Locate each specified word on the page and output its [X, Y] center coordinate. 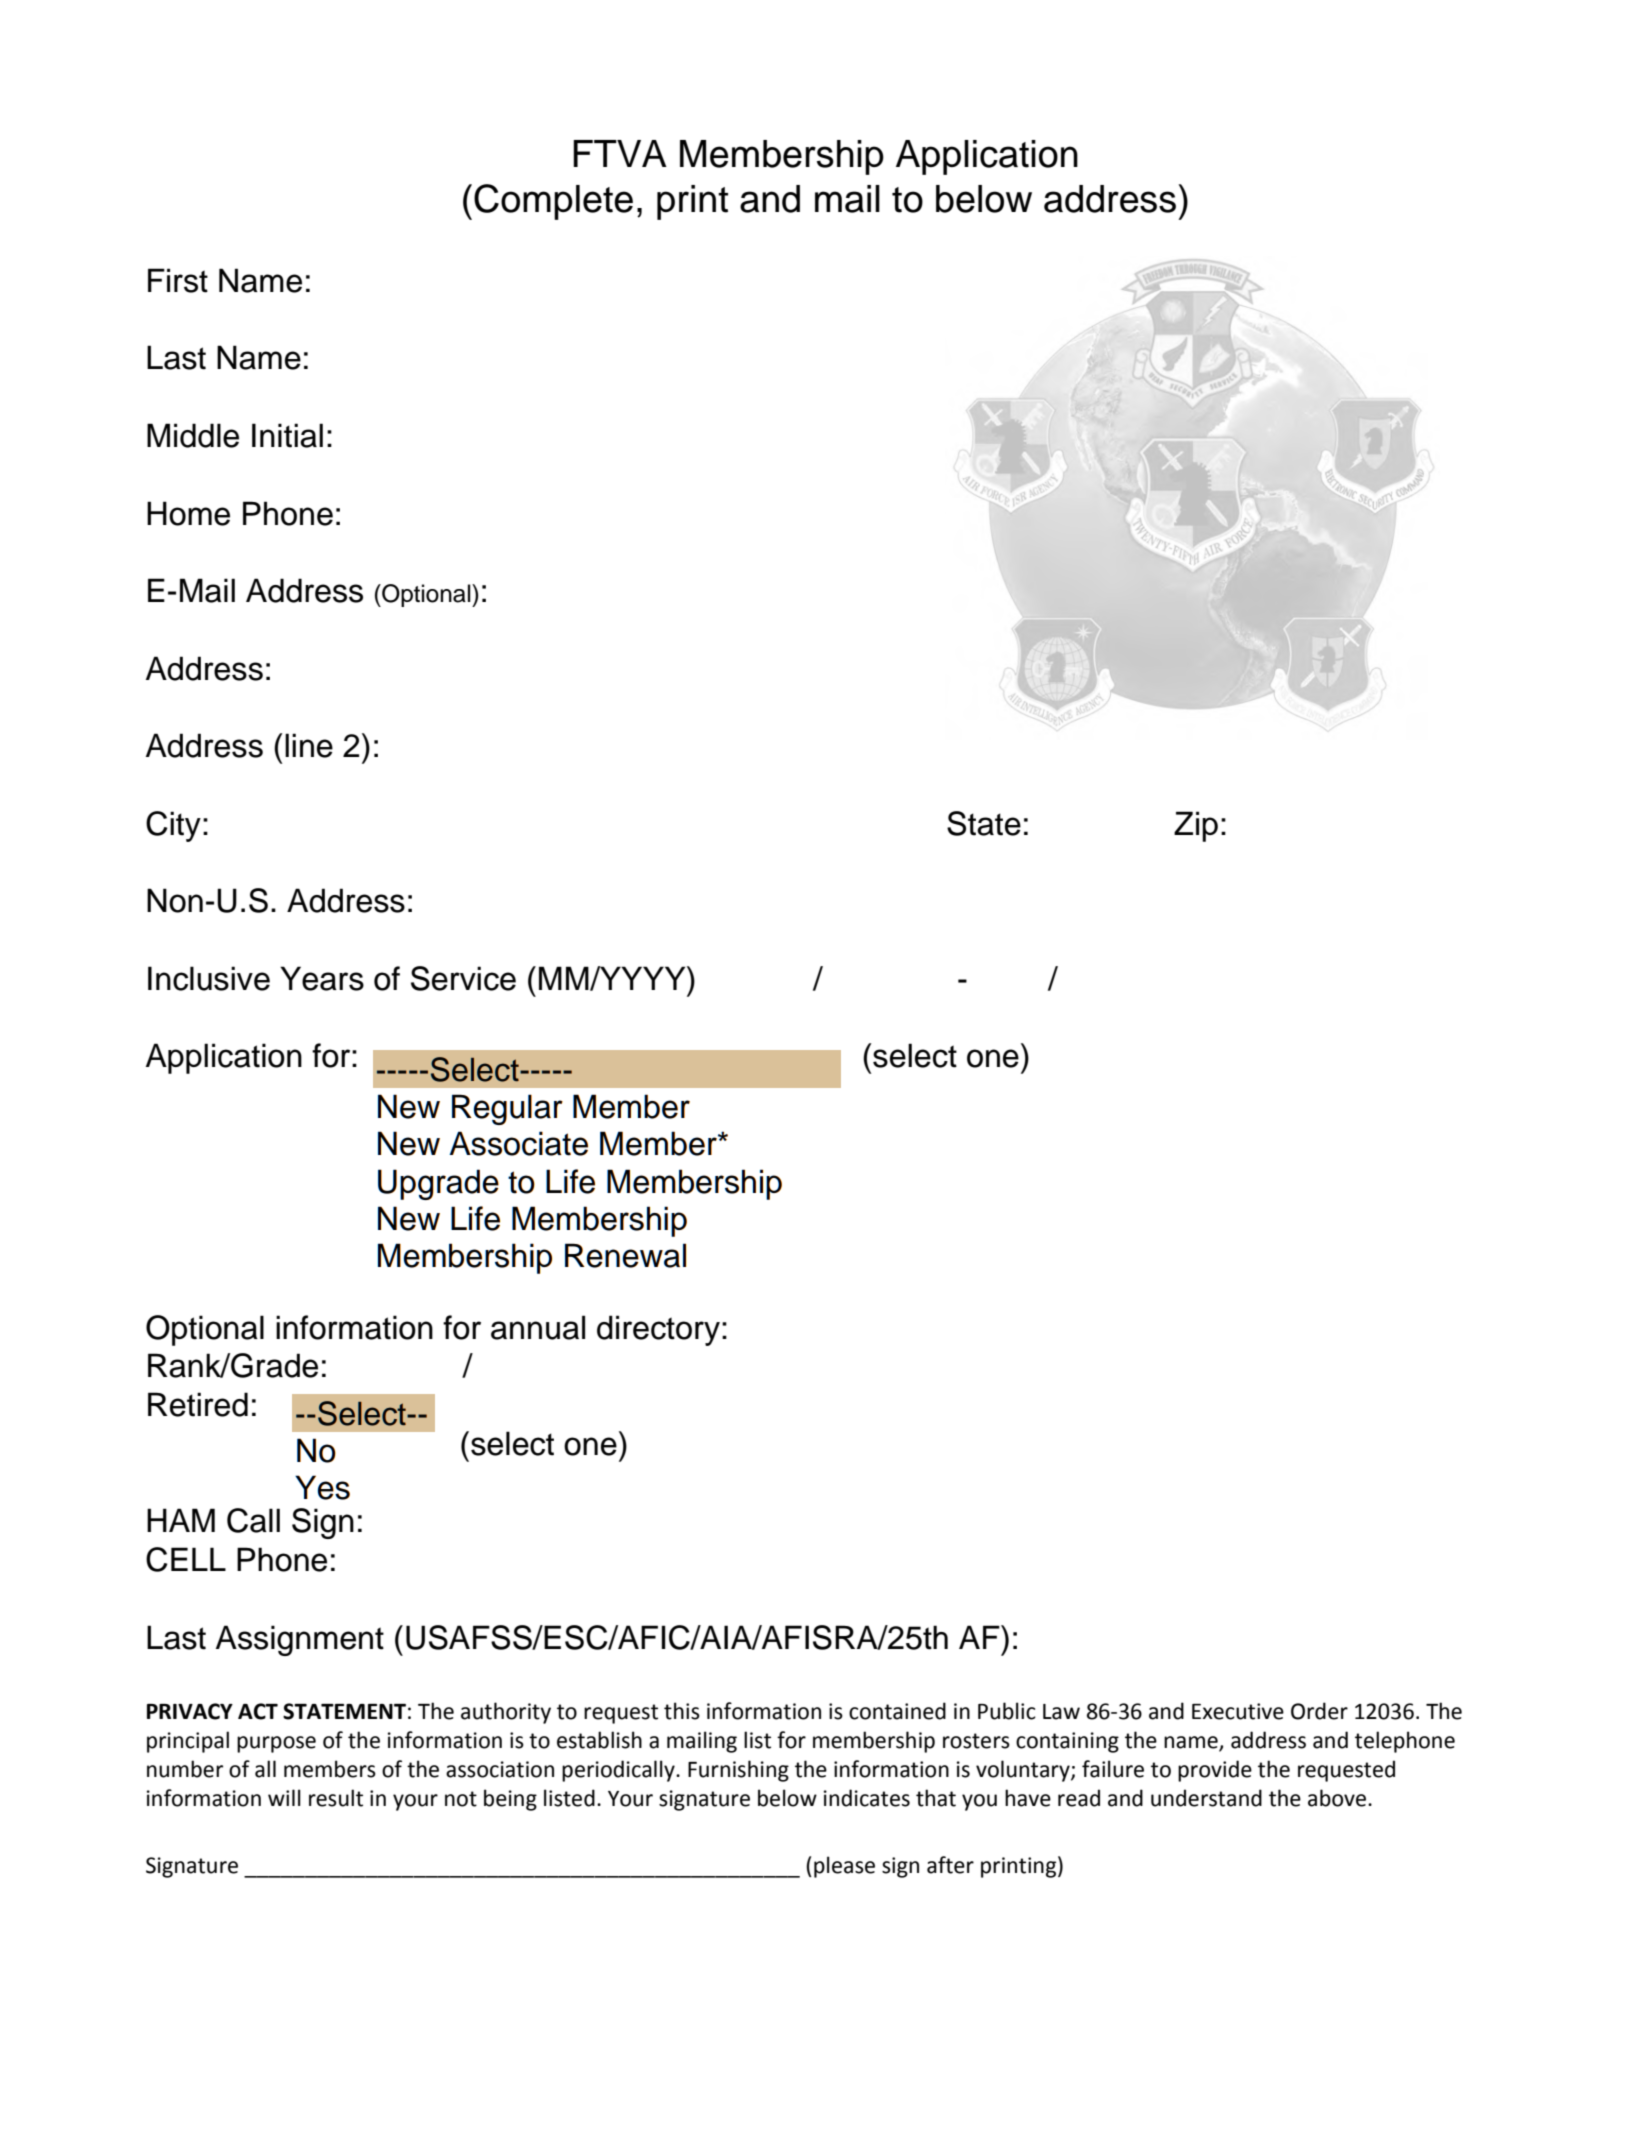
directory [658, 1330]
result [336, 1798]
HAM [181, 1520]
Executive [1238, 1711]
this [682, 1711]
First [178, 280]
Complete [553, 202]
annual [538, 1327]
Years [322, 978]
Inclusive [209, 978]
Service [463, 978]
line [309, 745]
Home [188, 513]
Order [1319, 1711]
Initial [287, 435]
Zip [1196, 826]
